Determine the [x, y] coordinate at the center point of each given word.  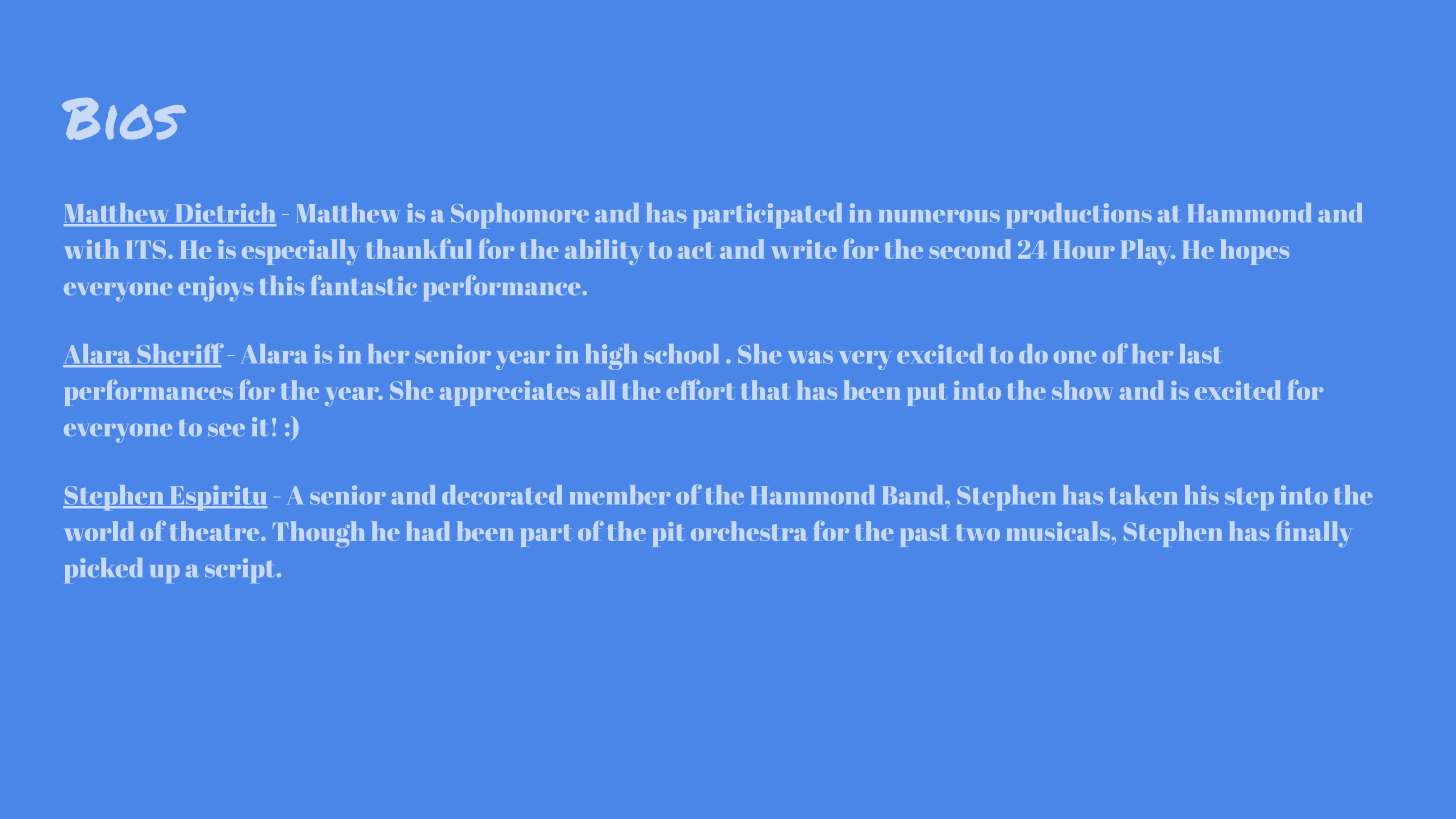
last [1199, 354]
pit [668, 534]
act [695, 250]
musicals [1060, 531]
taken [1143, 495]
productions [1079, 216]
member [620, 495]
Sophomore [520, 216]
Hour [1084, 250]
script [241, 570]
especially [299, 252]
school [681, 354]
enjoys [215, 289]
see [226, 430]
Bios [124, 119]
